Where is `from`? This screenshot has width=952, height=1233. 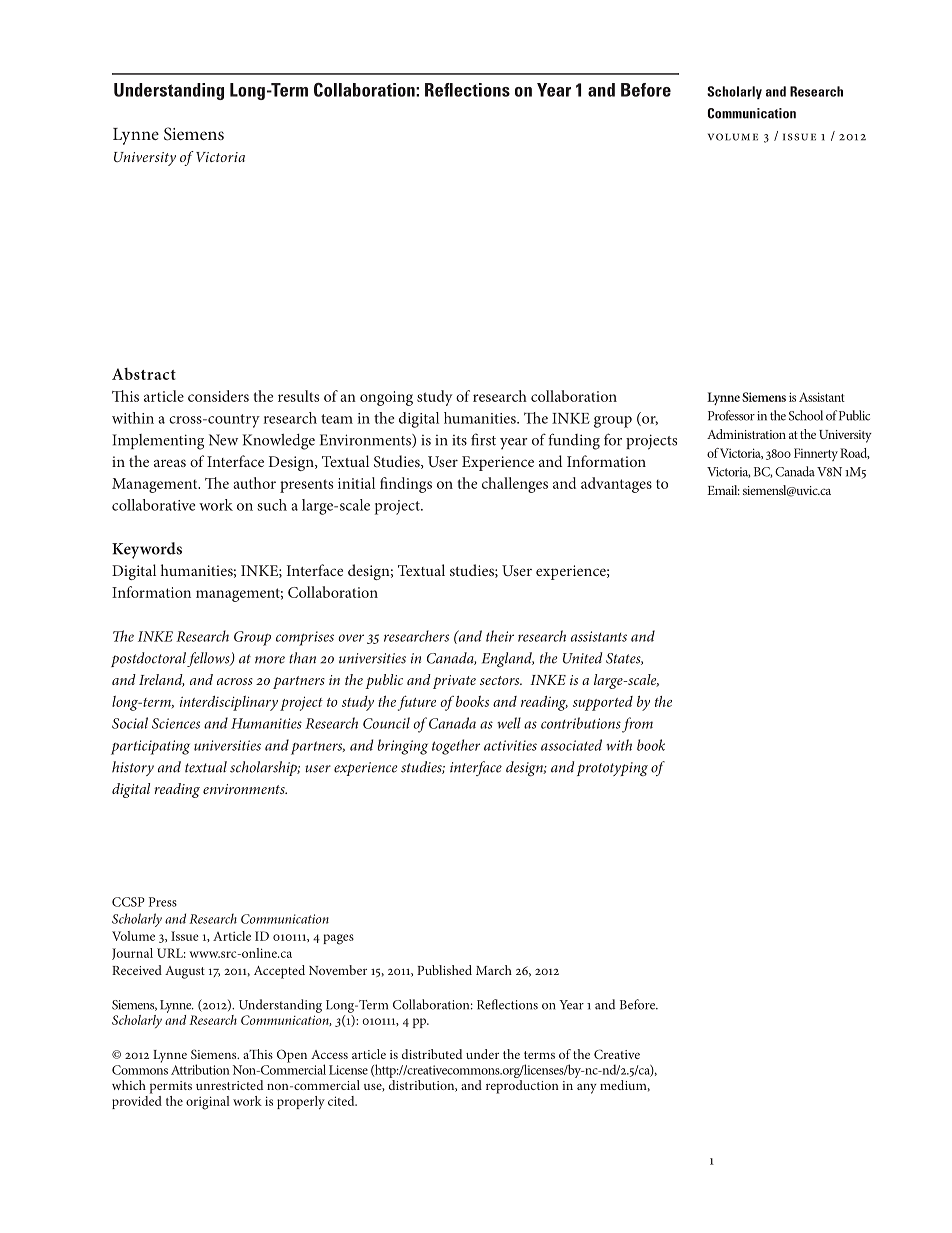
from is located at coordinates (637, 725).
